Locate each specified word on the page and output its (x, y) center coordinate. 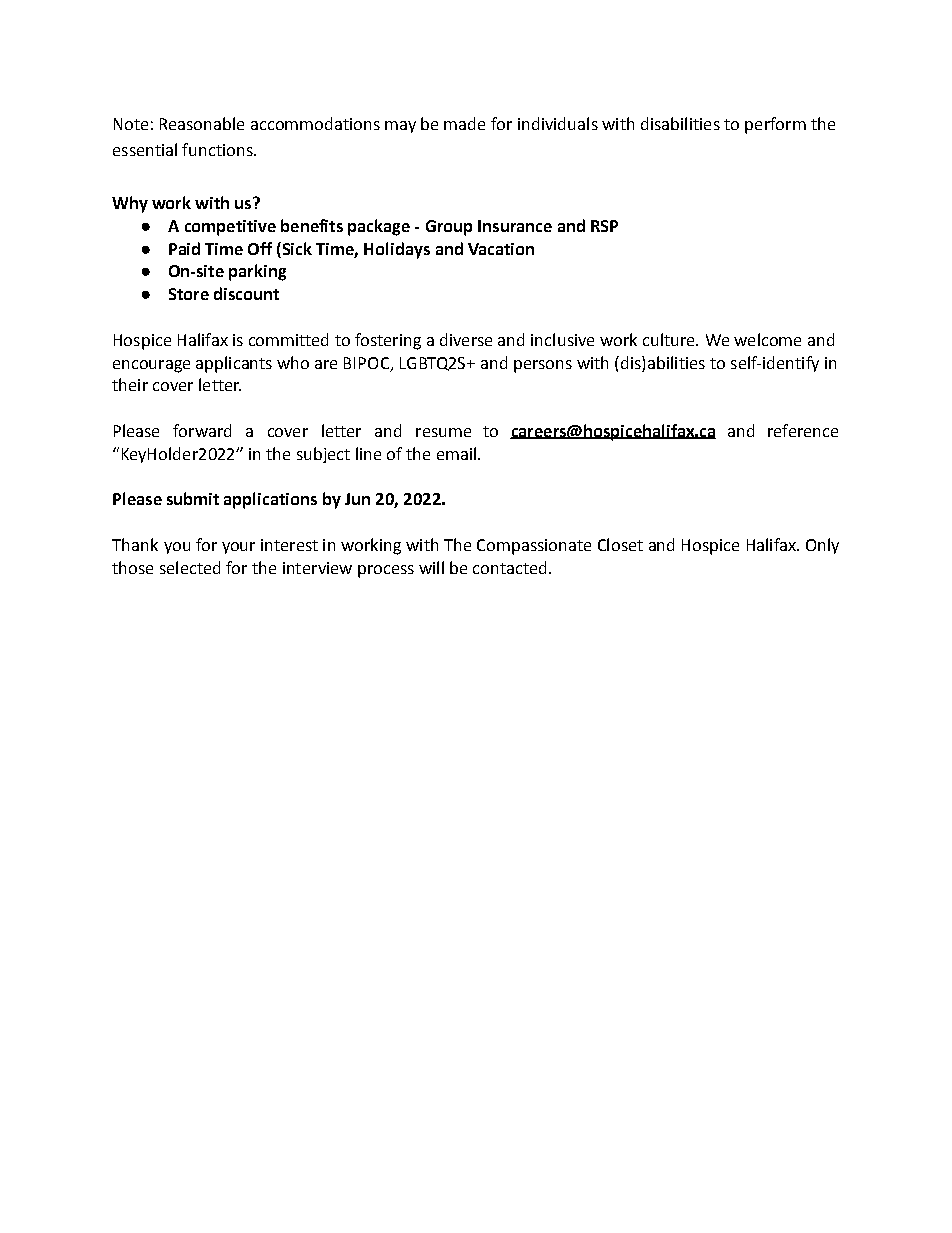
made (464, 123)
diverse (466, 339)
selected (190, 567)
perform (775, 125)
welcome (767, 339)
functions (218, 149)
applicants (234, 364)
